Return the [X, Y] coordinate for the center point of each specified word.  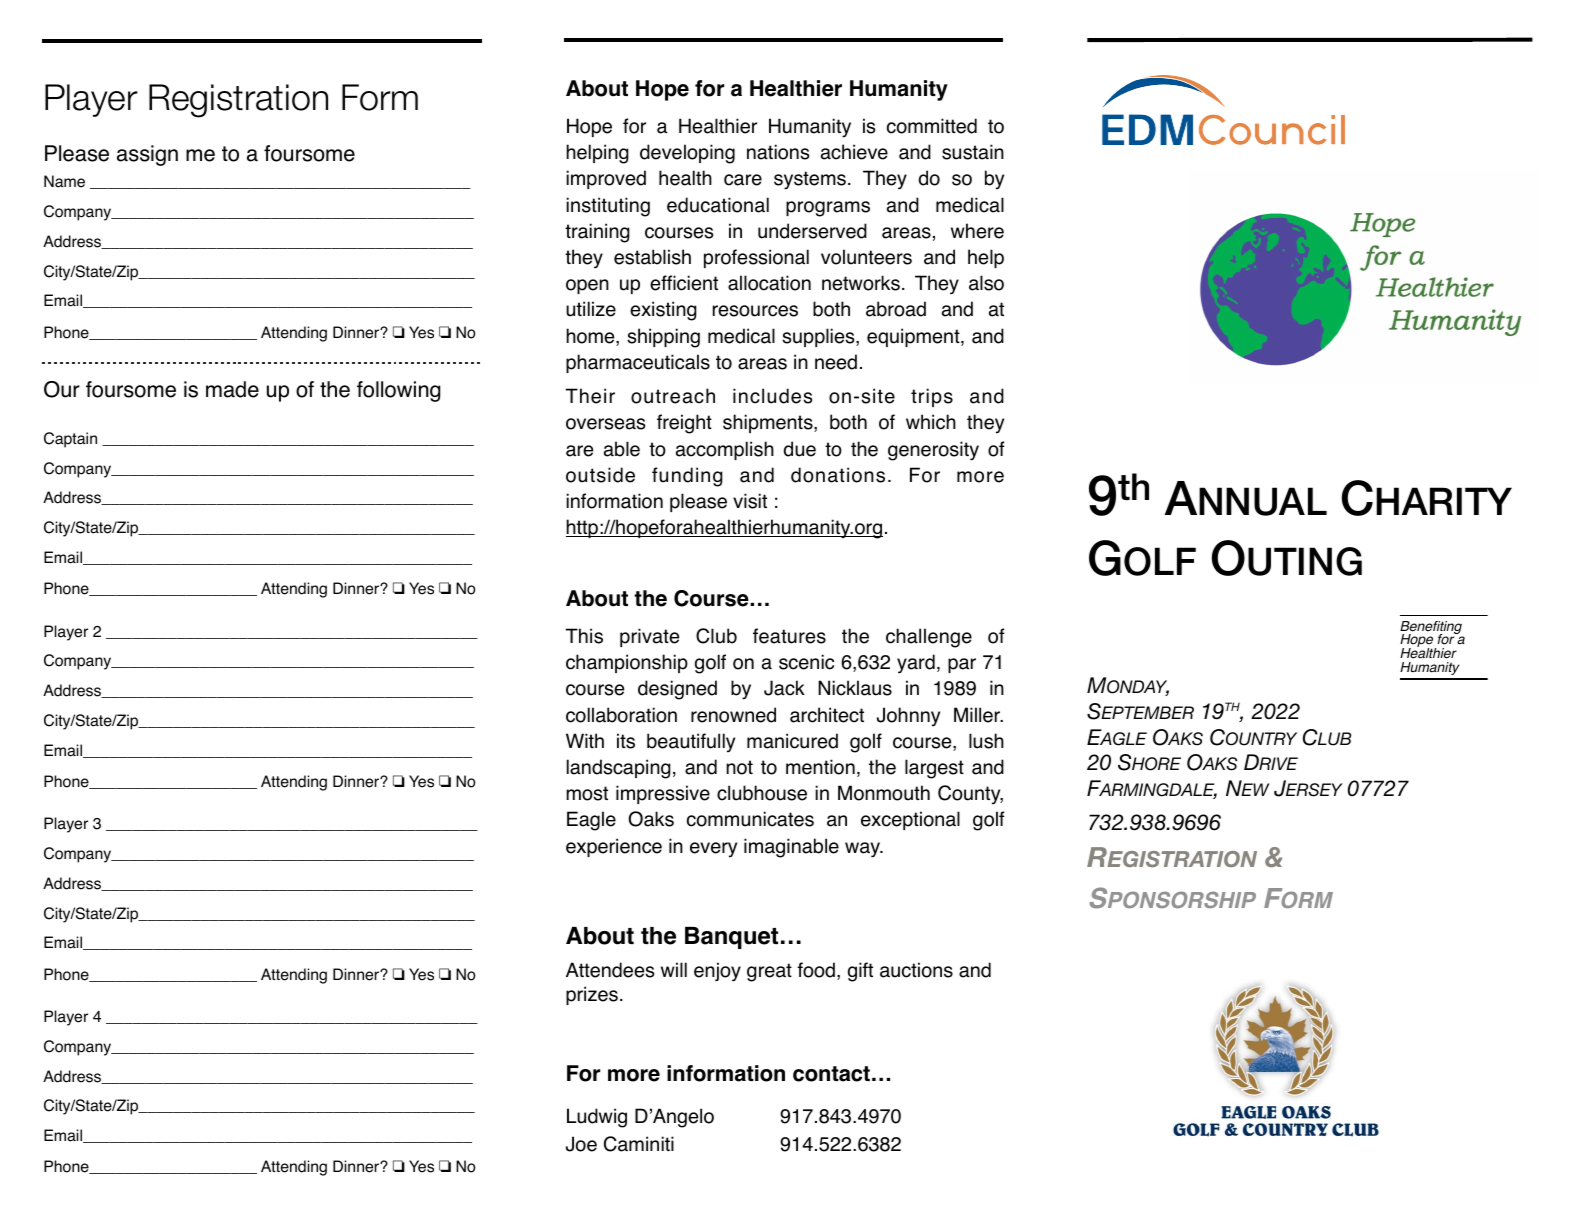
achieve [854, 152]
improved [606, 179]
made [232, 389]
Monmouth [884, 793]
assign [147, 155]
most [587, 793]
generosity [933, 451]
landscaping [619, 769]
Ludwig [597, 1118]
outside [600, 475]
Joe [581, 1144]
